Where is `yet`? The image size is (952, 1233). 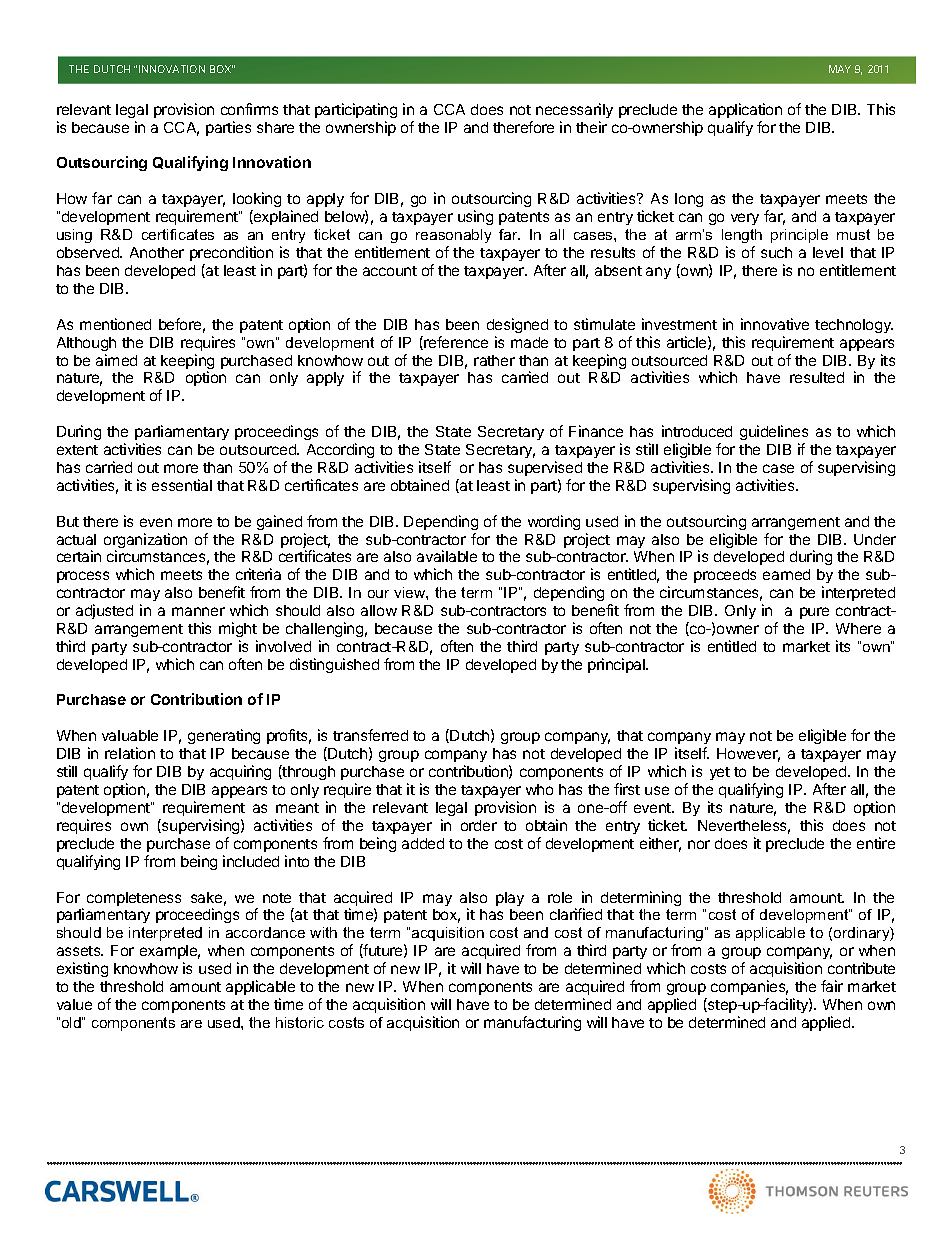
yet is located at coordinates (720, 773).
